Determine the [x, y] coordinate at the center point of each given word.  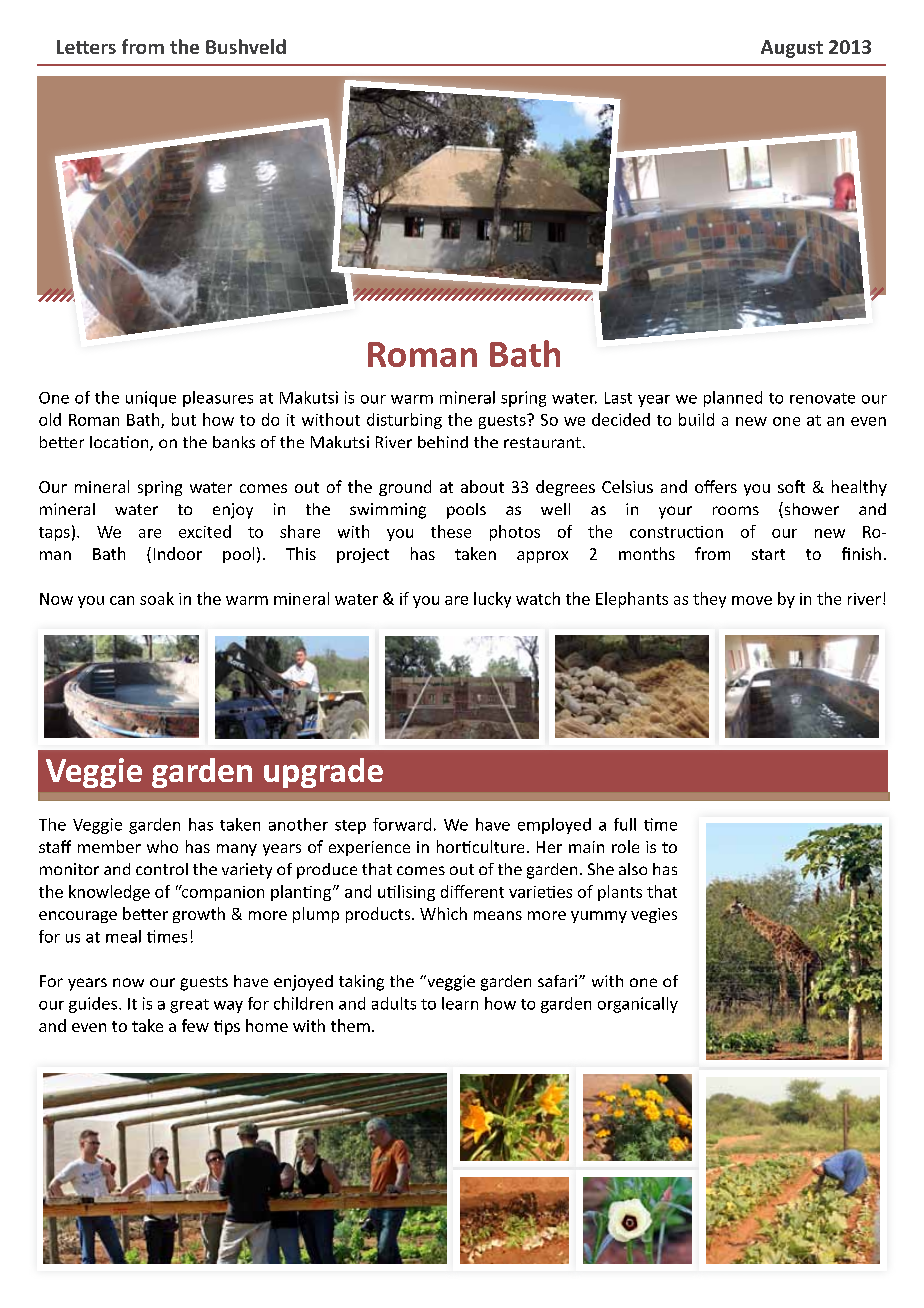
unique [151, 399]
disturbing [404, 421]
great [189, 1006]
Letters [86, 47]
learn [460, 1003]
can [122, 600]
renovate [822, 398]
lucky [492, 600]
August [792, 49]
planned [733, 399]
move [752, 600]
